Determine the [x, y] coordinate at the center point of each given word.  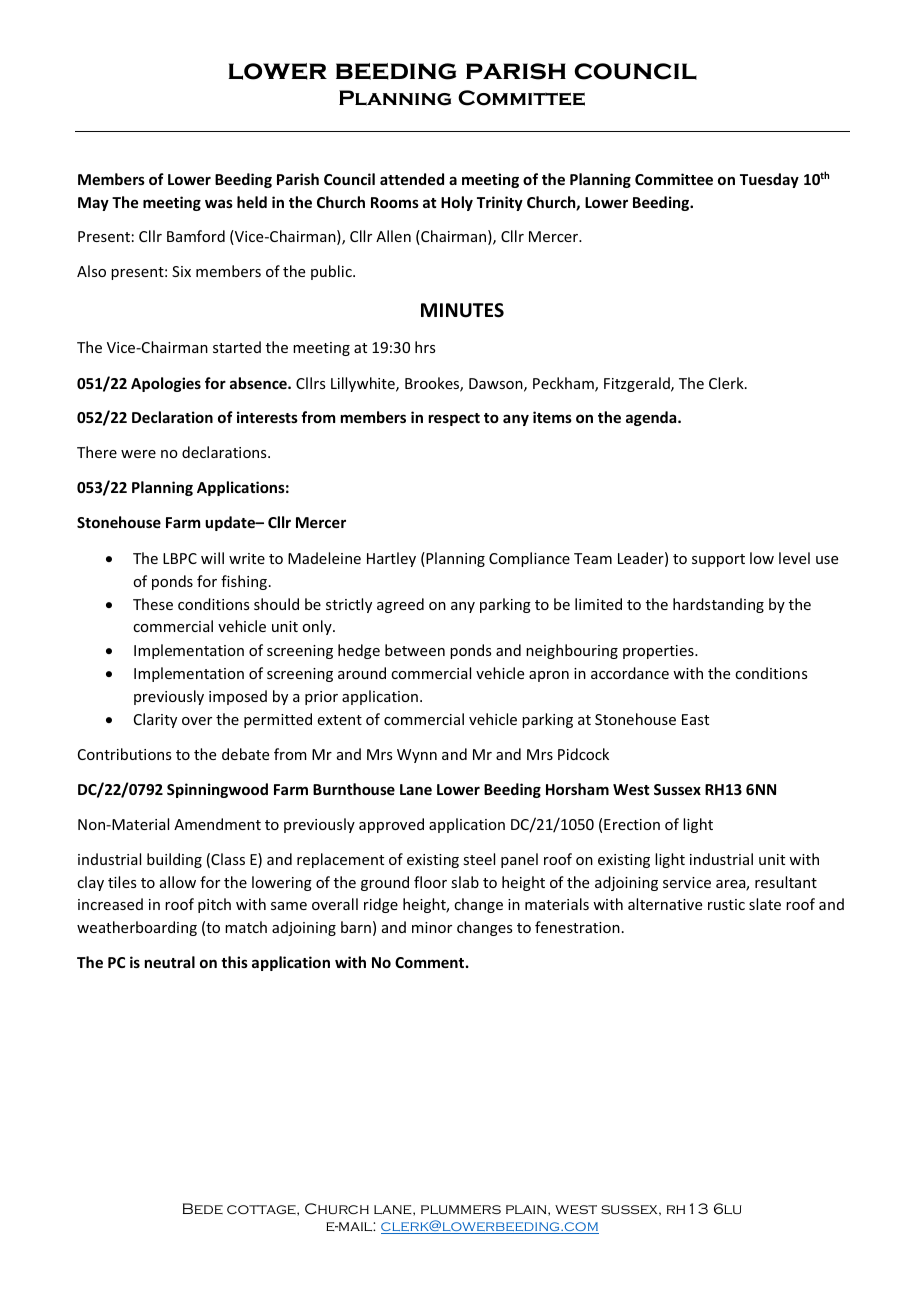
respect [454, 419]
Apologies [166, 384]
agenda [652, 418]
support [718, 560]
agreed [400, 605]
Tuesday [769, 180]
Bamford [196, 236]
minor [432, 927]
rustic [726, 904]
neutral [170, 962]
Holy [457, 203]
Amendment [217, 824]
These [153, 604]
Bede [203, 1208]
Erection [632, 824]
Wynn [417, 756]
